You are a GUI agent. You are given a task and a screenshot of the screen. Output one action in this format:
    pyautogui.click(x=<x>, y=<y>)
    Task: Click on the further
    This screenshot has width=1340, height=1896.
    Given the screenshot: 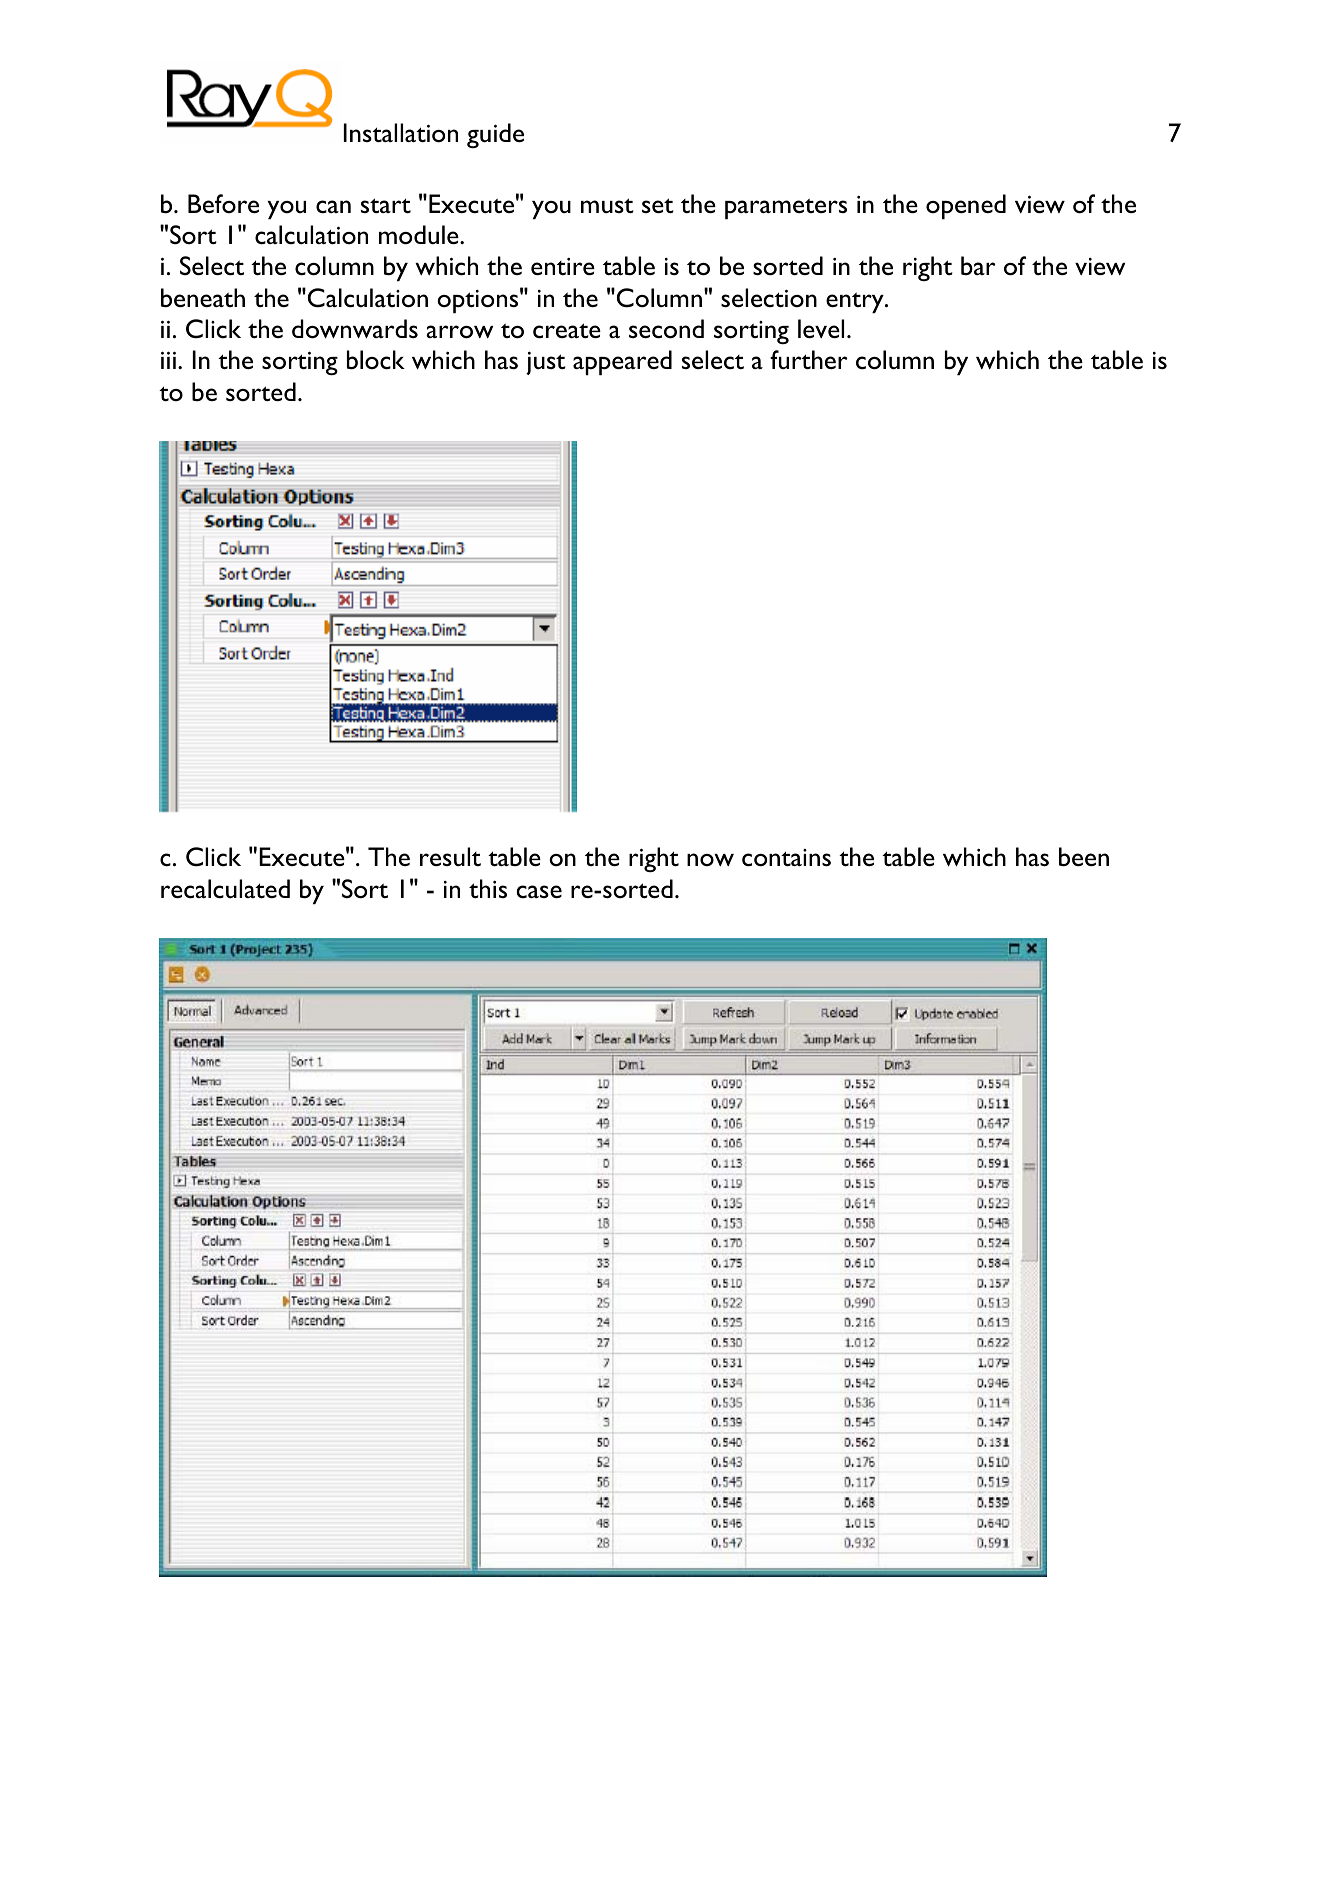 What is the action you would take?
    pyautogui.click(x=808, y=359)
